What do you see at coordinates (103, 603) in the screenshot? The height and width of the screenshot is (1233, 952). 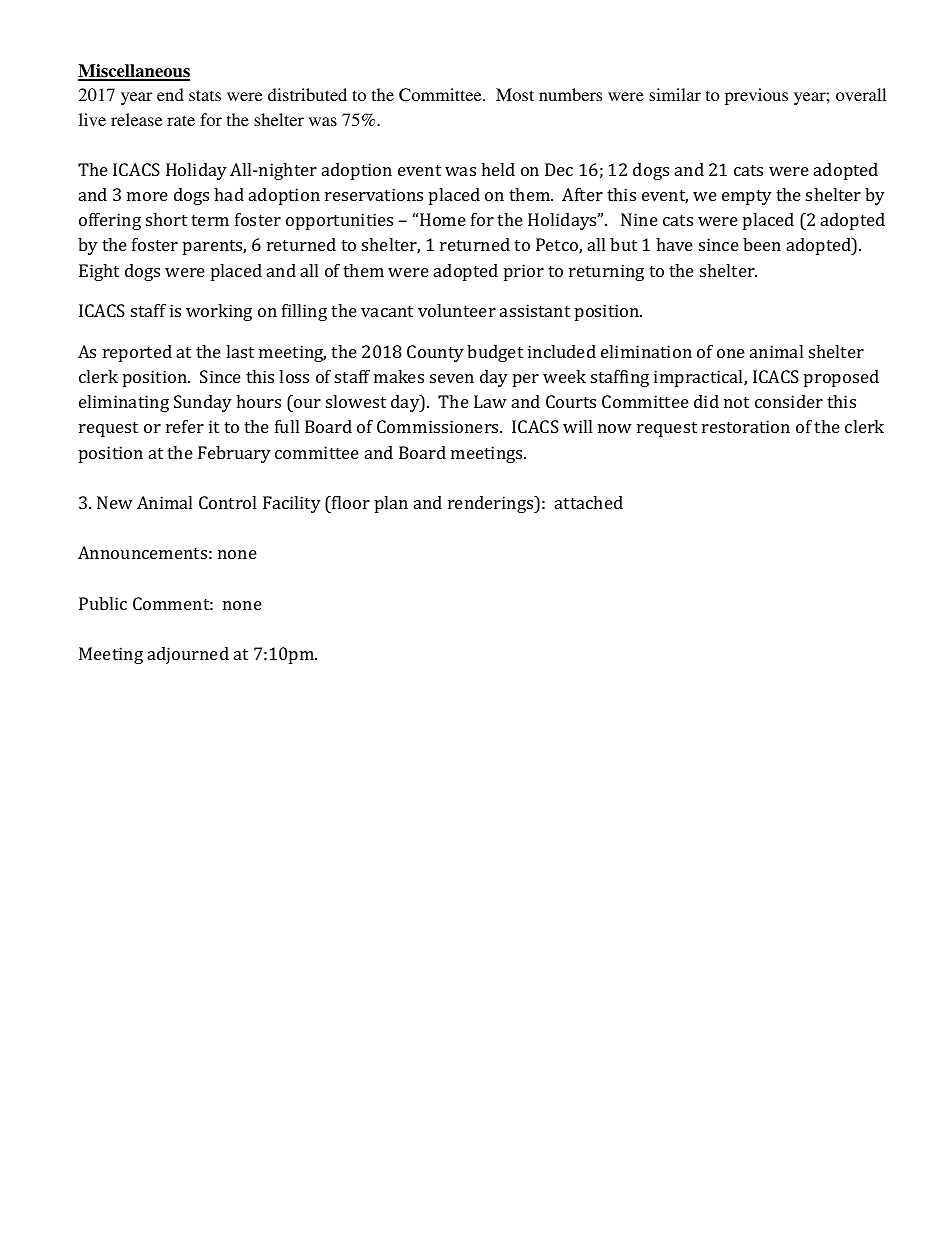 I see `Public` at bounding box center [103, 603].
